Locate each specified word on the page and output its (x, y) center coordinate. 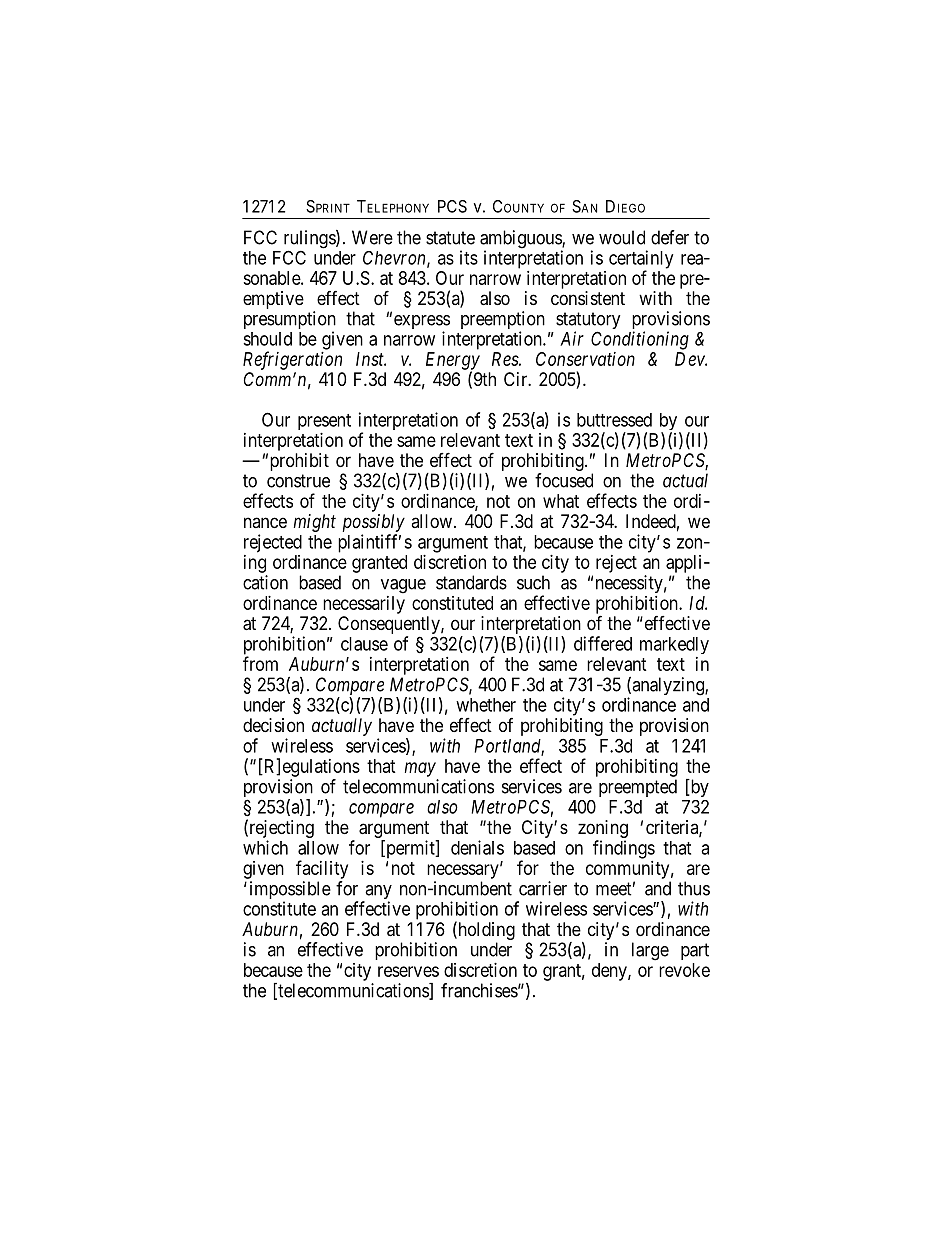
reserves (408, 971)
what (561, 501)
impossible (290, 891)
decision (273, 725)
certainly (641, 260)
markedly (674, 645)
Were (372, 237)
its (469, 257)
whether (486, 705)
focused (564, 480)
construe (298, 481)
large (650, 951)
